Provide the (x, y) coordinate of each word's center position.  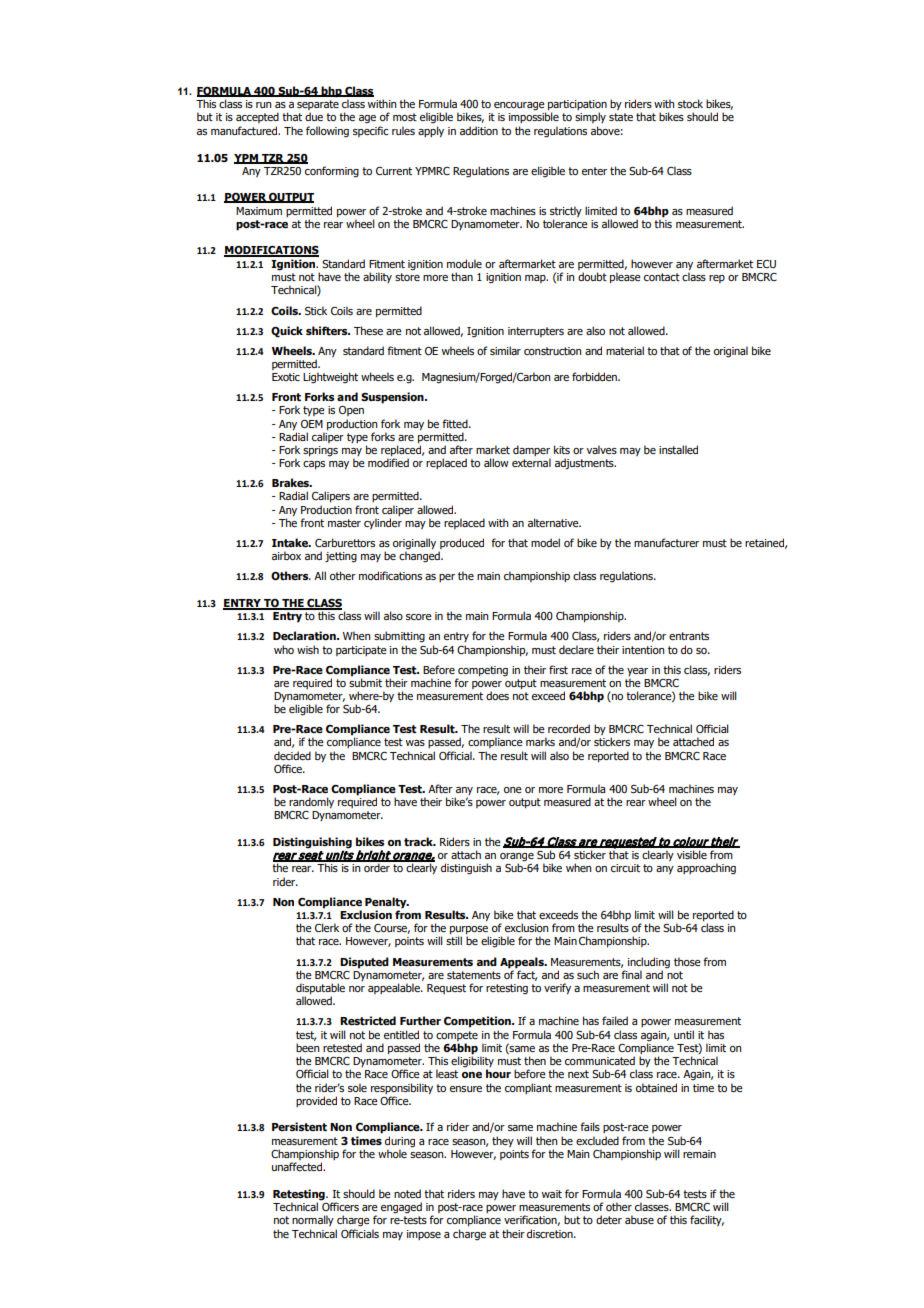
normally (313, 1220)
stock (690, 103)
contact (662, 277)
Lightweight (330, 378)
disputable (320, 990)
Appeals (523, 963)
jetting (341, 557)
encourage (520, 107)
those (687, 961)
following (327, 132)
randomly (311, 803)
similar (505, 350)
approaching (706, 869)
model (545, 542)
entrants (689, 636)
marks (540, 741)
